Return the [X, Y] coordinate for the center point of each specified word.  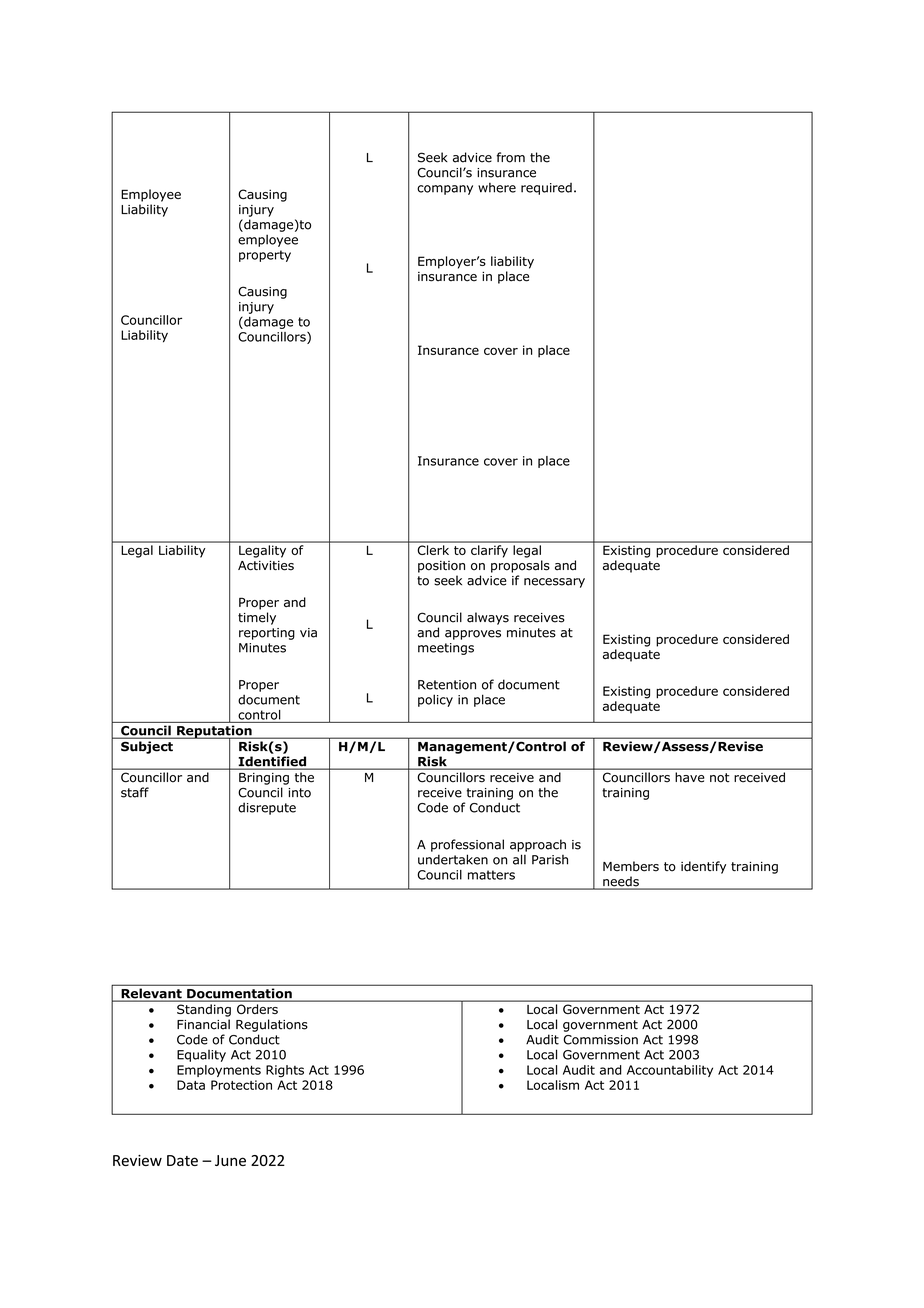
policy [435, 700]
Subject [147, 747]
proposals [520, 566]
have [690, 777]
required [546, 189]
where [497, 188]
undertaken [453, 859]
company [445, 190]
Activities [266, 566]
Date [182, 1160]
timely [257, 618]
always [488, 618]
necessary [554, 583]
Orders [257, 1009]
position [441, 567]
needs [621, 882]
